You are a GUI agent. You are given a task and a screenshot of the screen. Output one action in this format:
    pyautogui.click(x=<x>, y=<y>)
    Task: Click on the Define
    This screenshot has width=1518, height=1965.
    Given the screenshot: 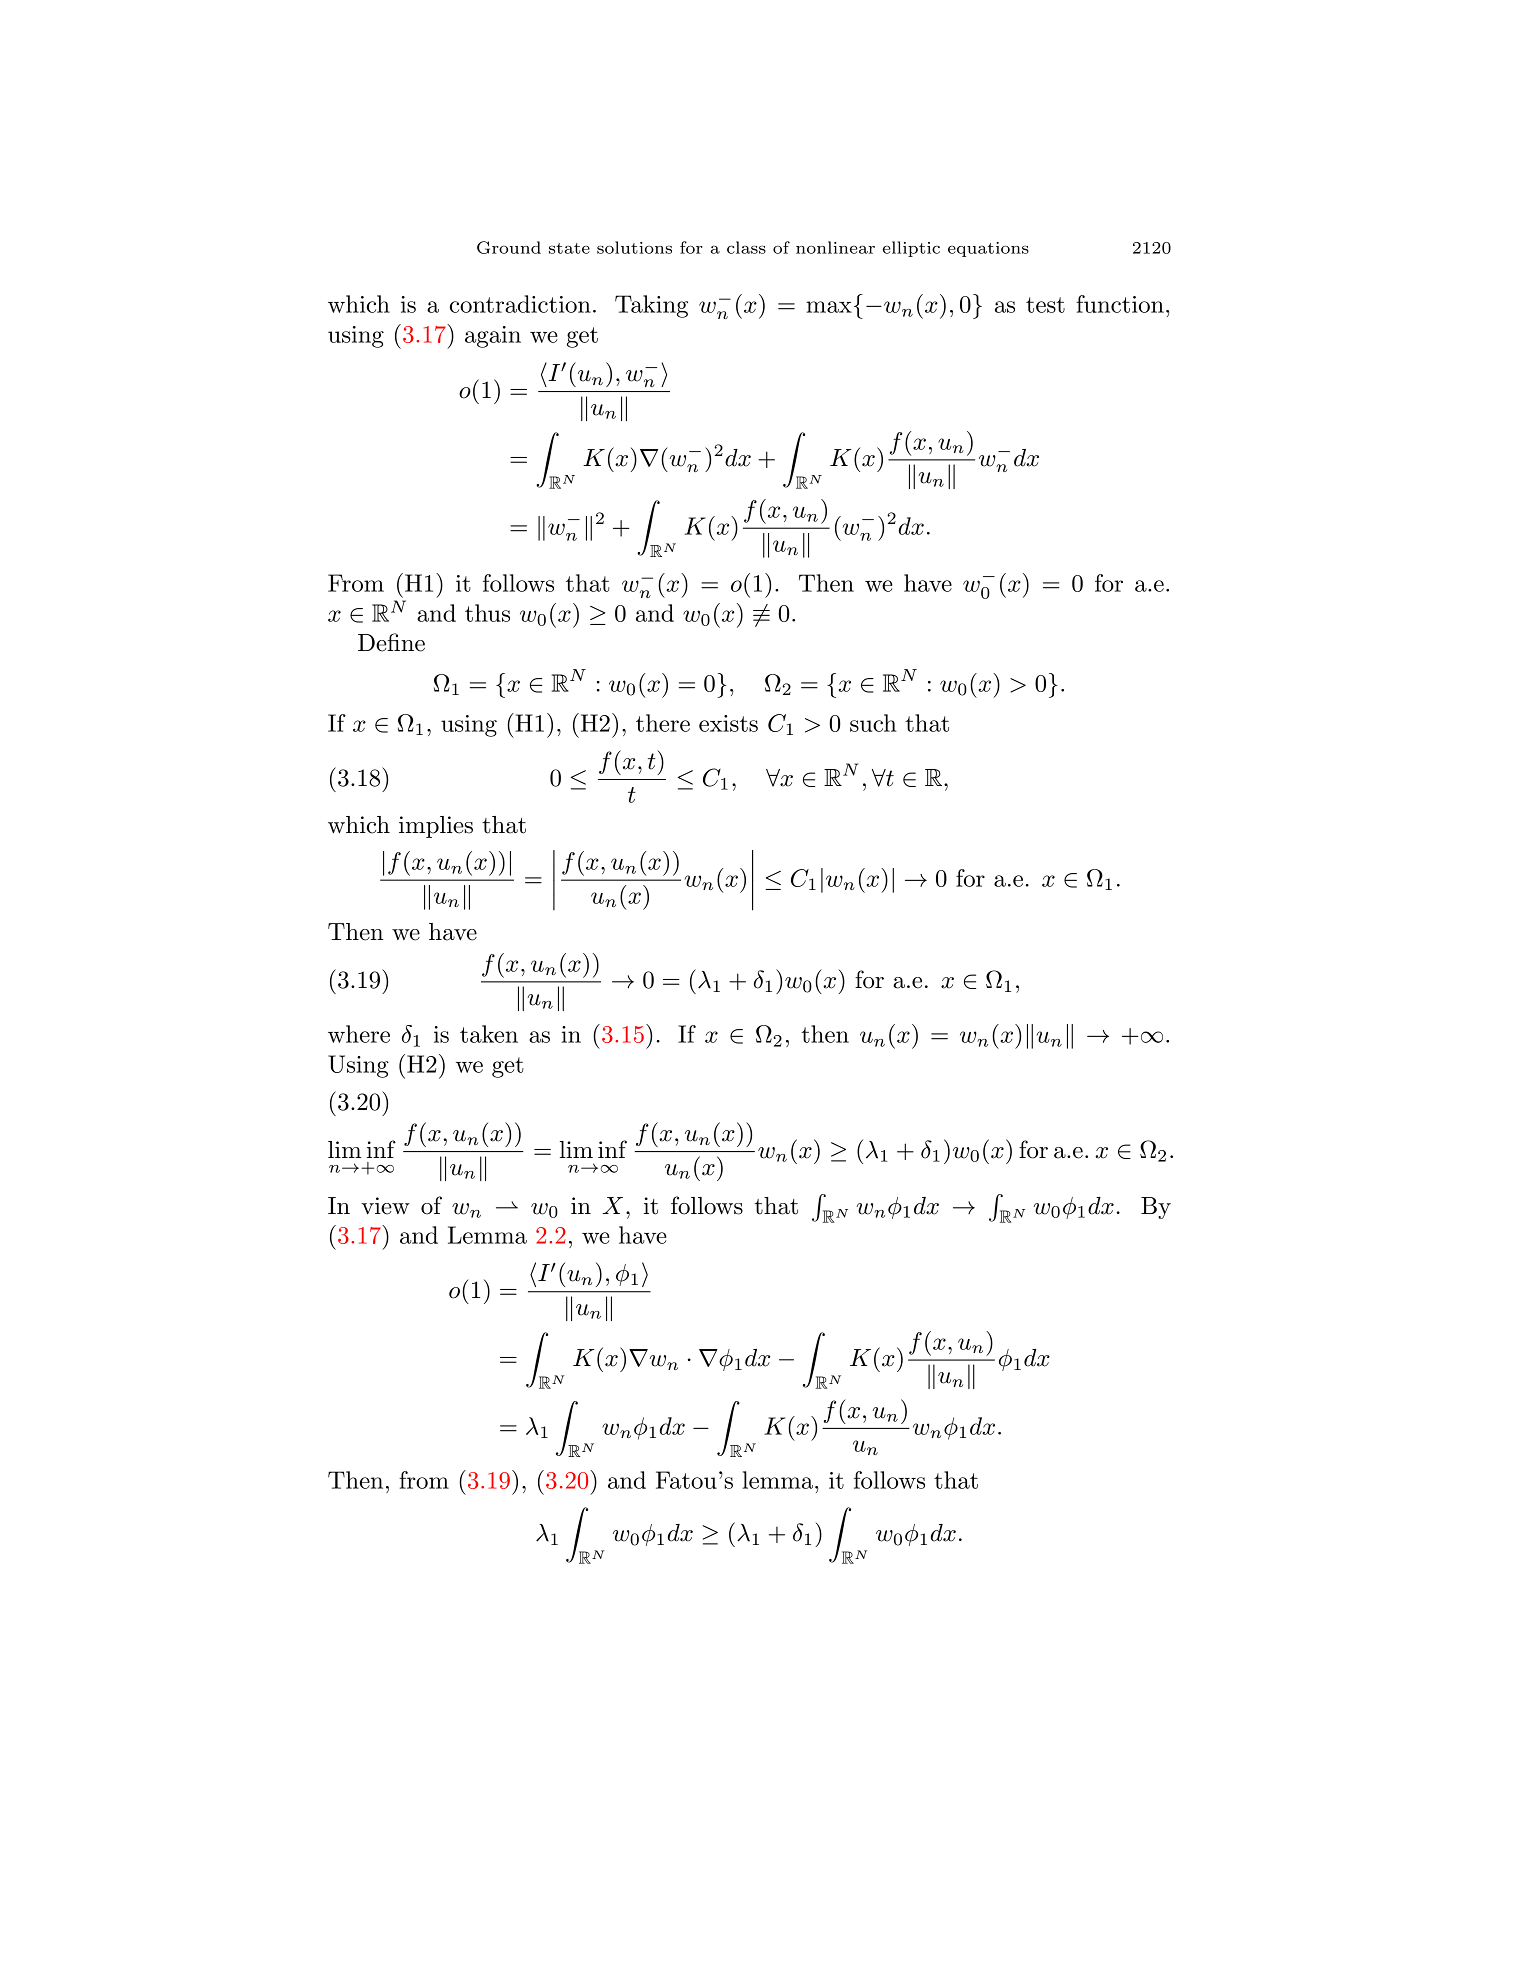 What is the action you would take?
    pyautogui.click(x=391, y=642)
